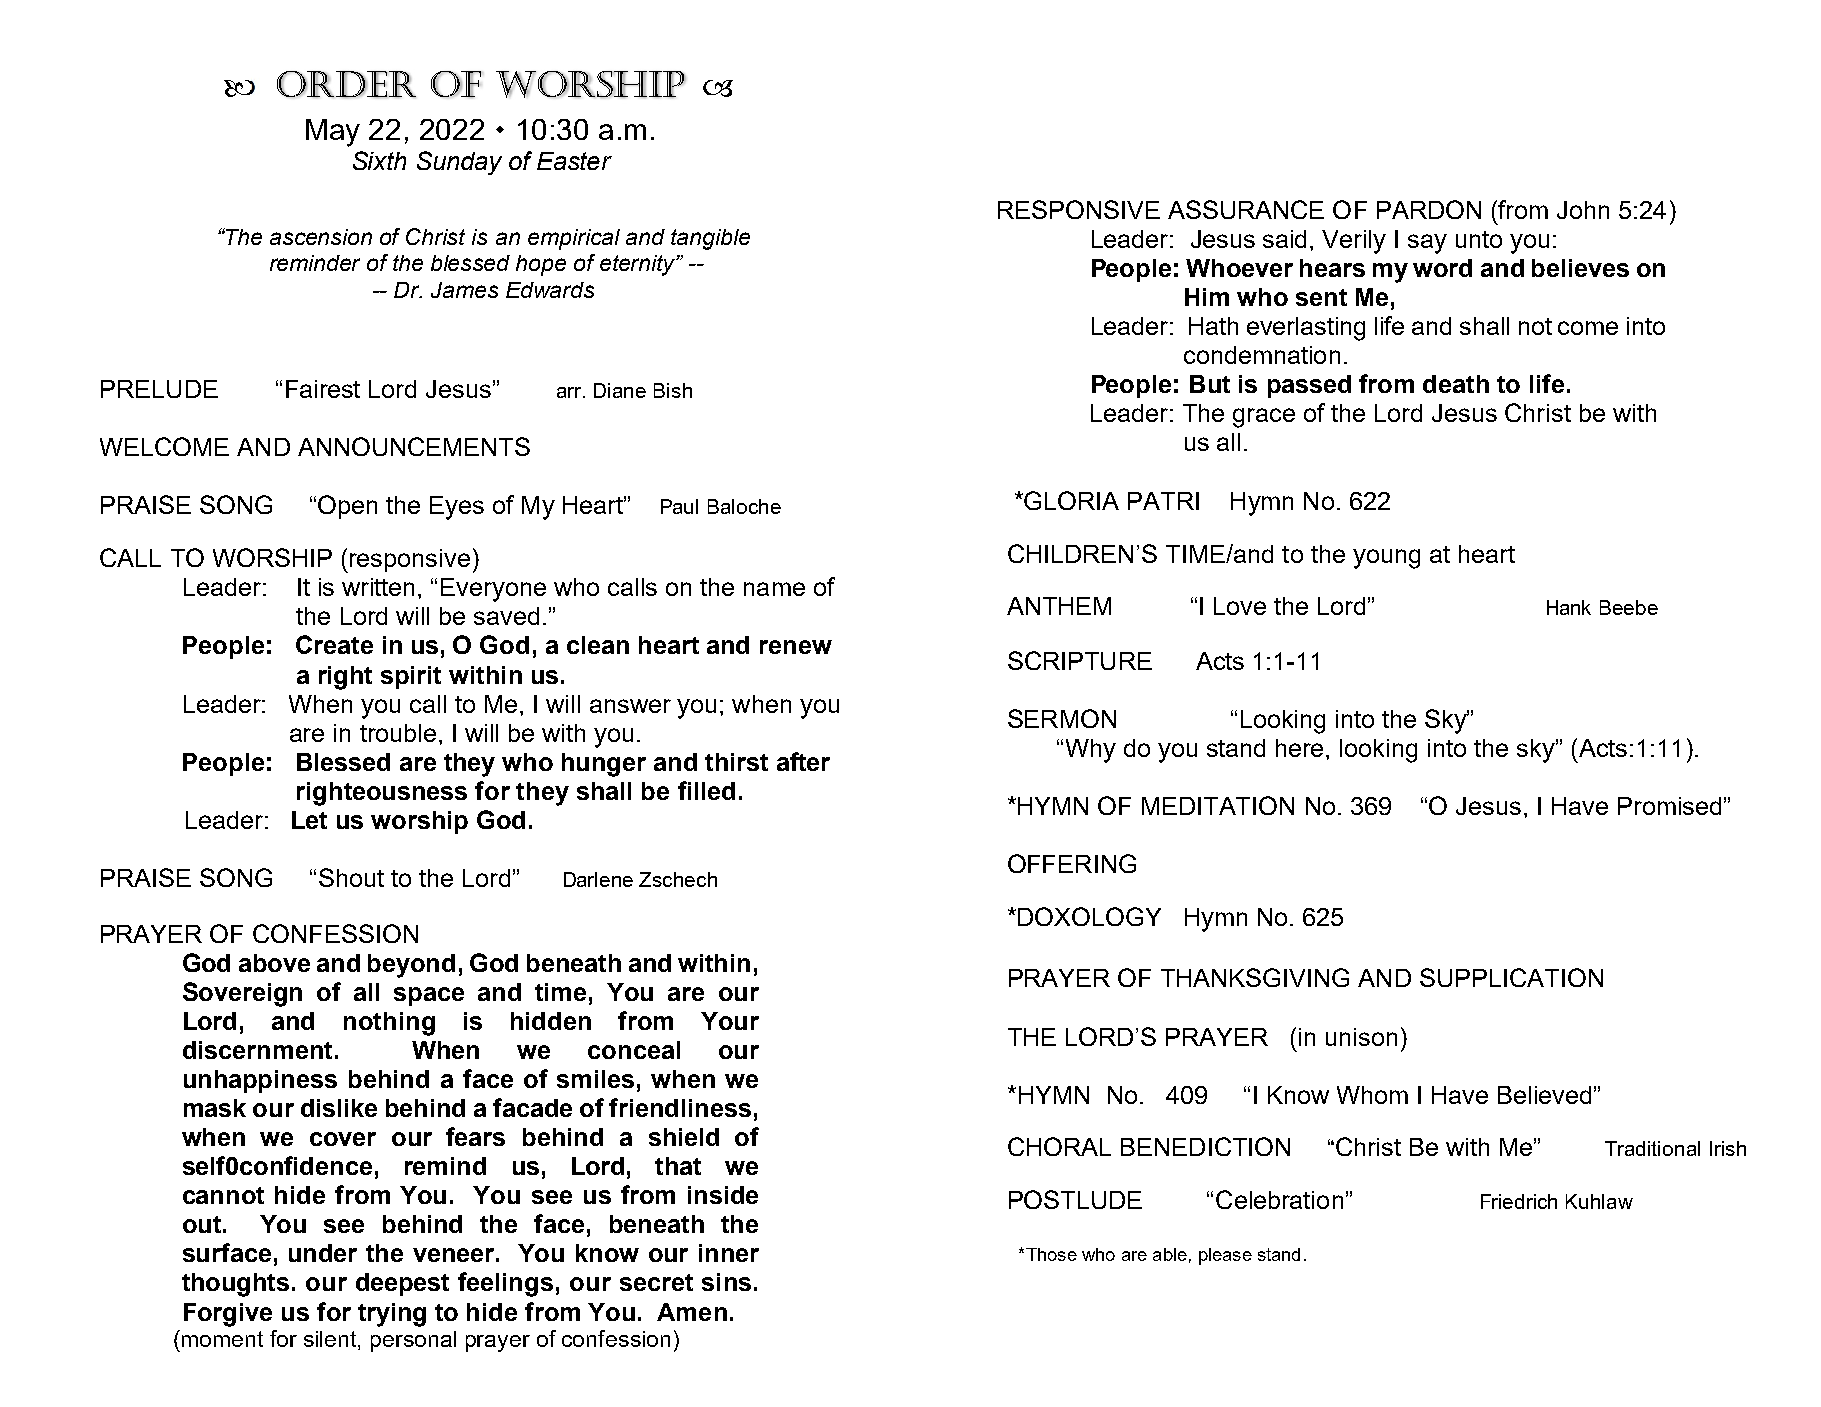  I want to click on trying, so click(392, 1315).
